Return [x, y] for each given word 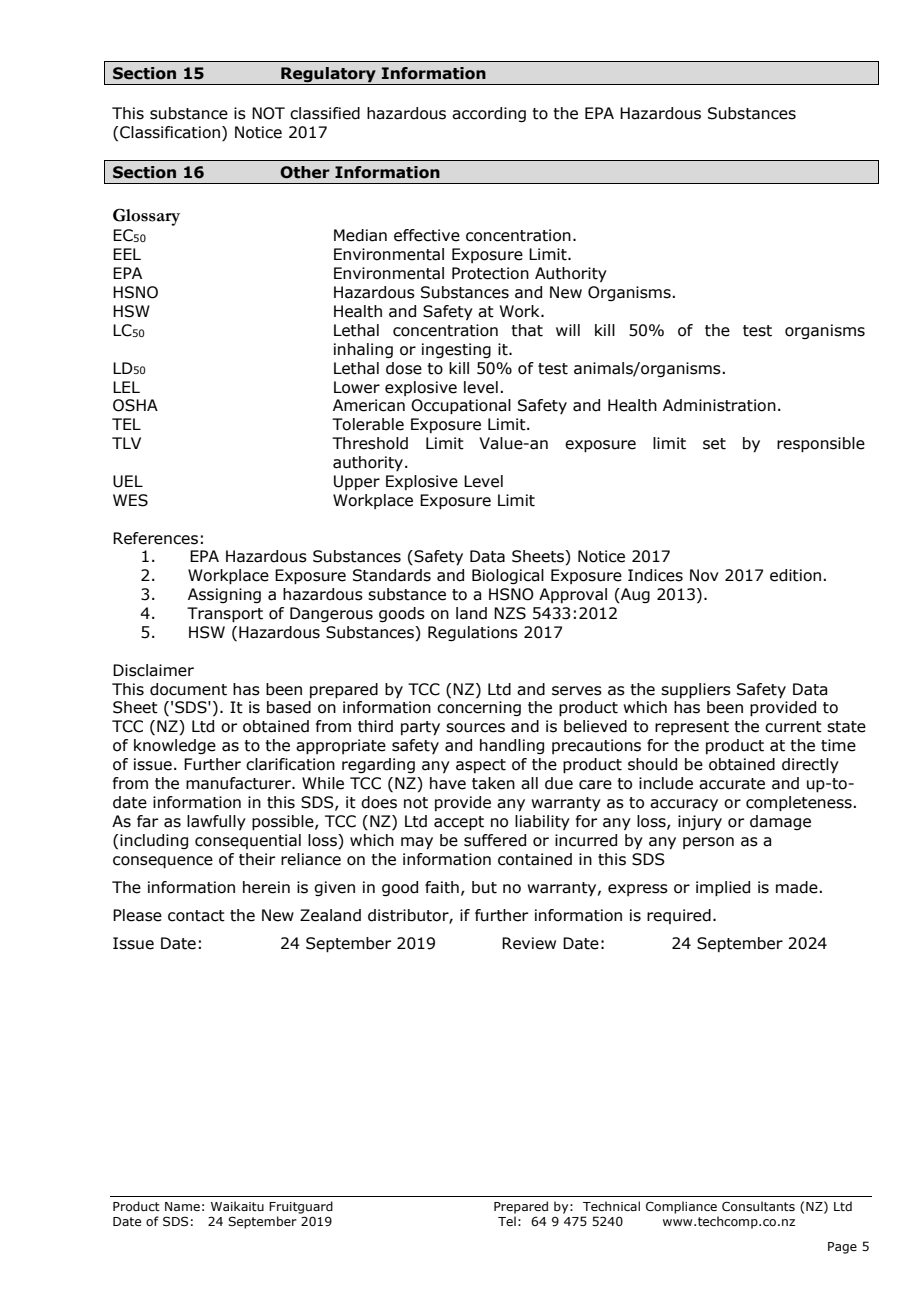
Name [182, 1206]
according [489, 114]
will [568, 330]
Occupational [461, 407]
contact [196, 916]
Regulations [473, 633]
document [188, 689]
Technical [611, 1206]
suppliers [696, 691]
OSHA [135, 405]
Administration [719, 405]
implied [723, 889]
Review [529, 943]
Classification [170, 132]
